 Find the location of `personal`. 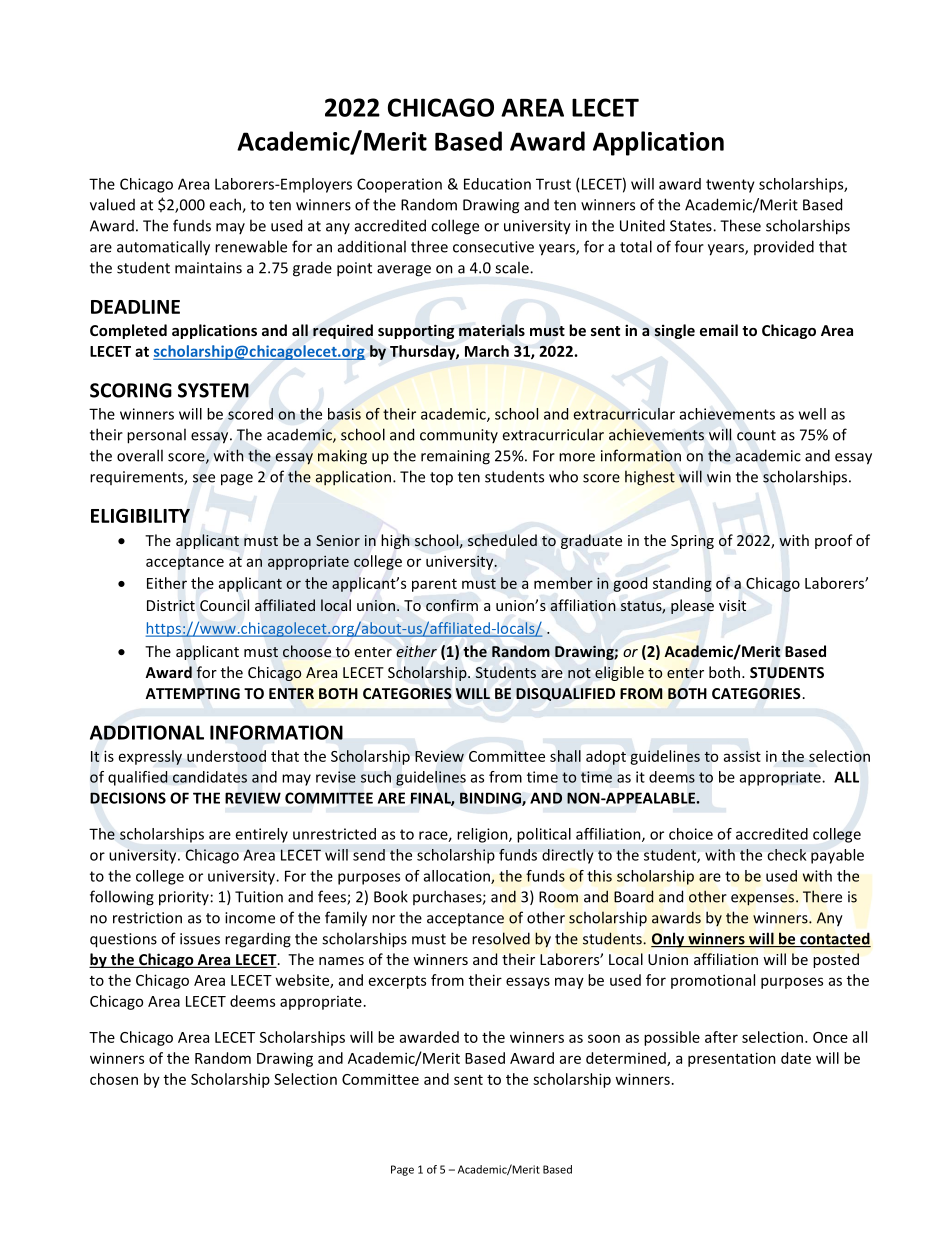

personal is located at coordinates (156, 436).
